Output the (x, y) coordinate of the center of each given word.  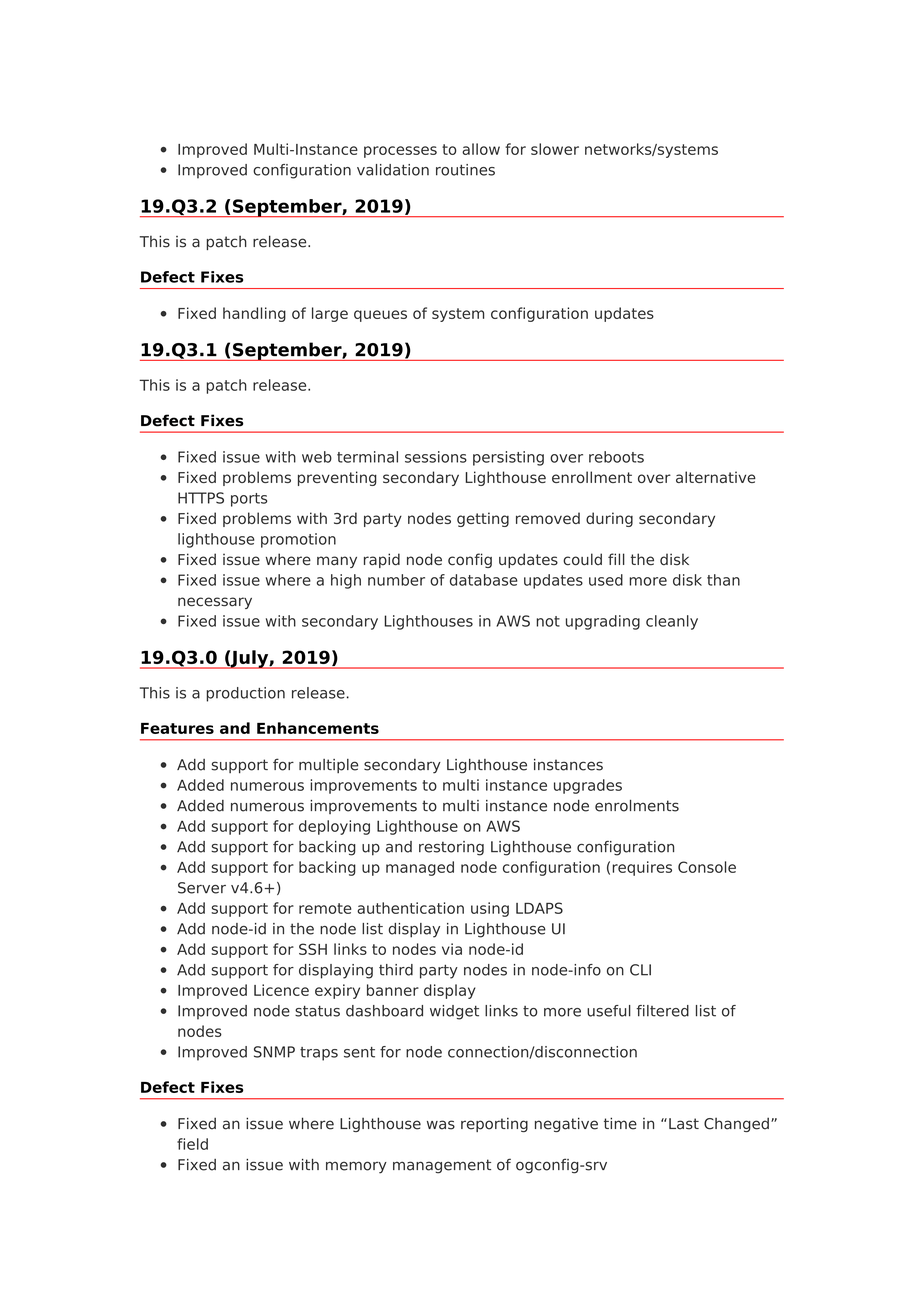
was (441, 1125)
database (484, 580)
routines (465, 170)
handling (254, 314)
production (245, 694)
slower (555, 149)
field (192, 1144)
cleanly (672, 622)
